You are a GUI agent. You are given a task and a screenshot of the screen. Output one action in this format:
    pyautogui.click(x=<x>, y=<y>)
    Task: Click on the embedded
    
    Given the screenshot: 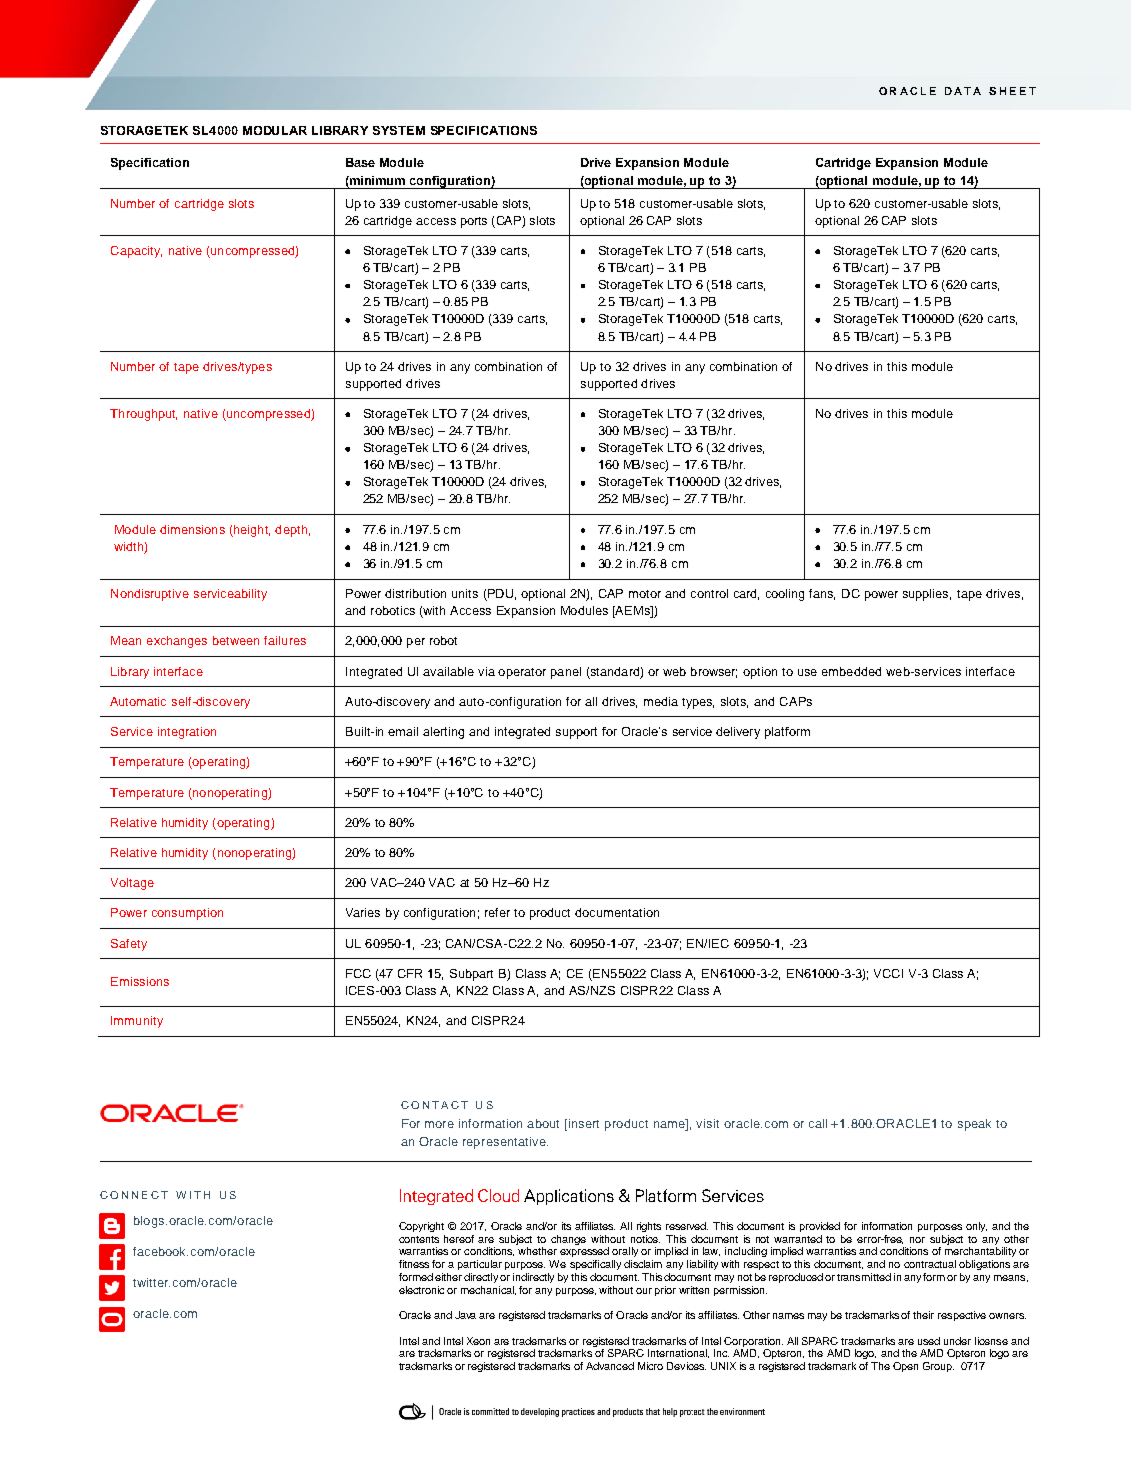 What is the action you would take?
    pyautogui.click(x=851, y=671)
